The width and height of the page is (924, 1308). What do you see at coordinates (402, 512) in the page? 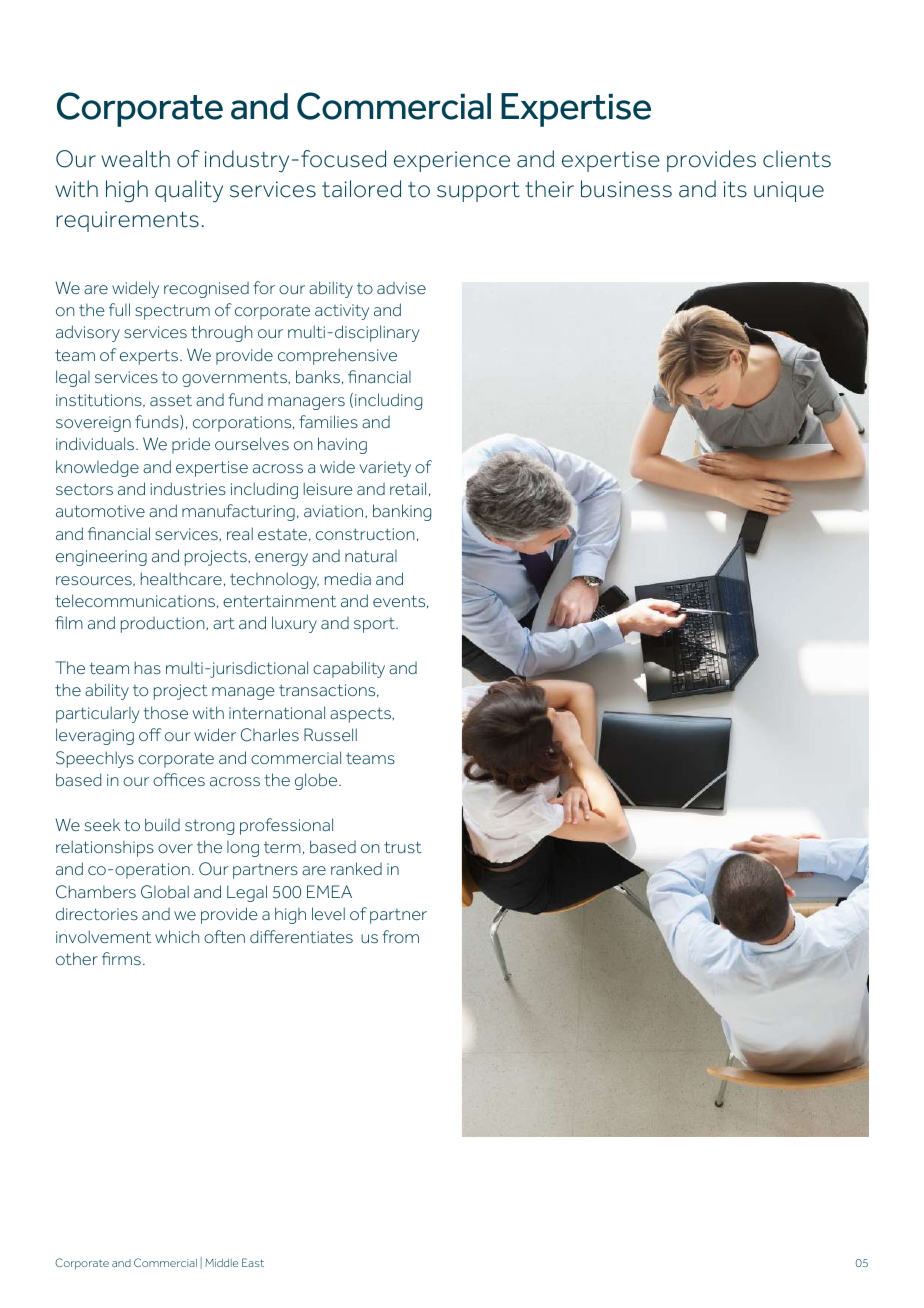
I see `banking` at bounding box center [402, 512].
